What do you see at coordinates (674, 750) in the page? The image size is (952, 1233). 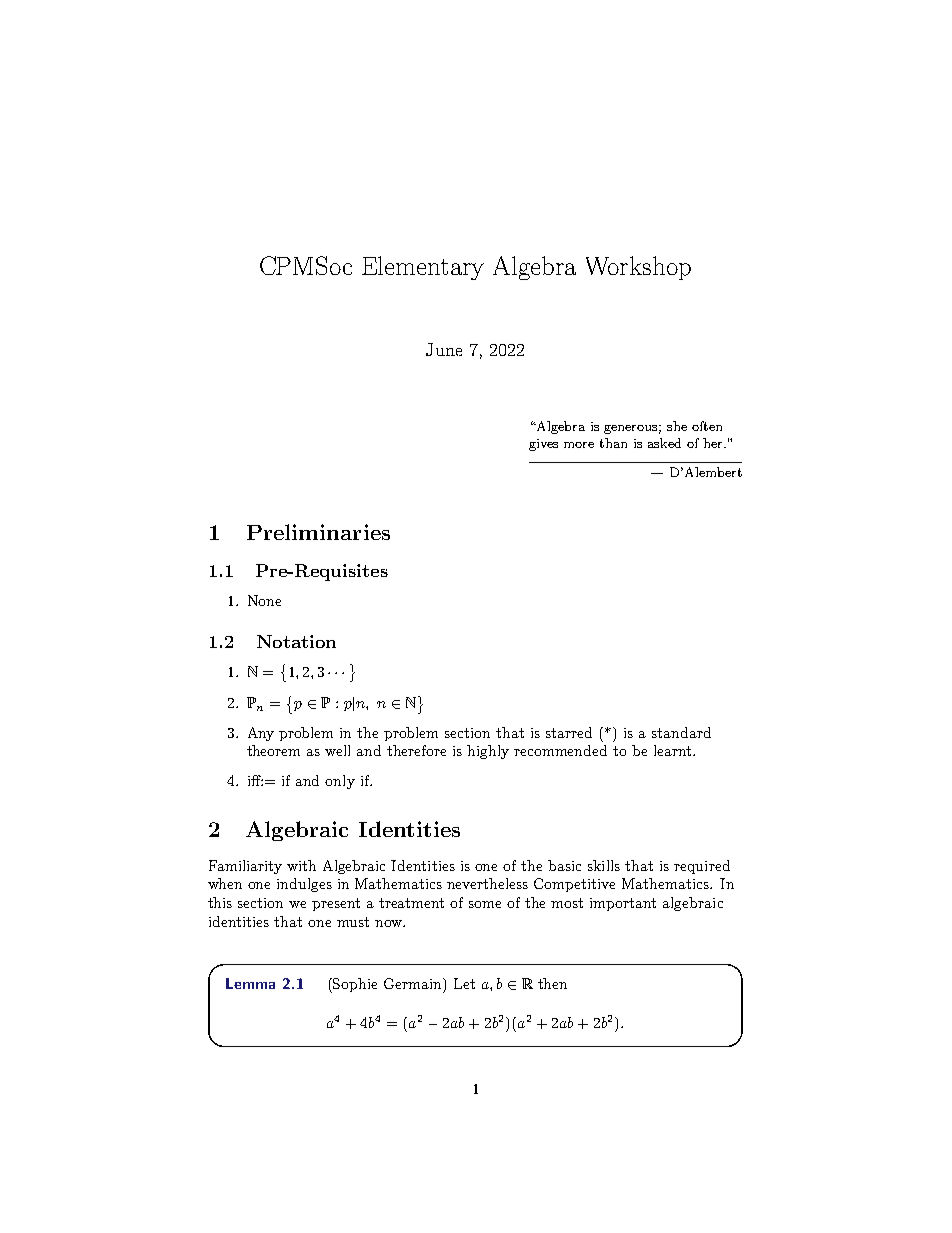 I see `learnt` at bounding box center [674, 750].
